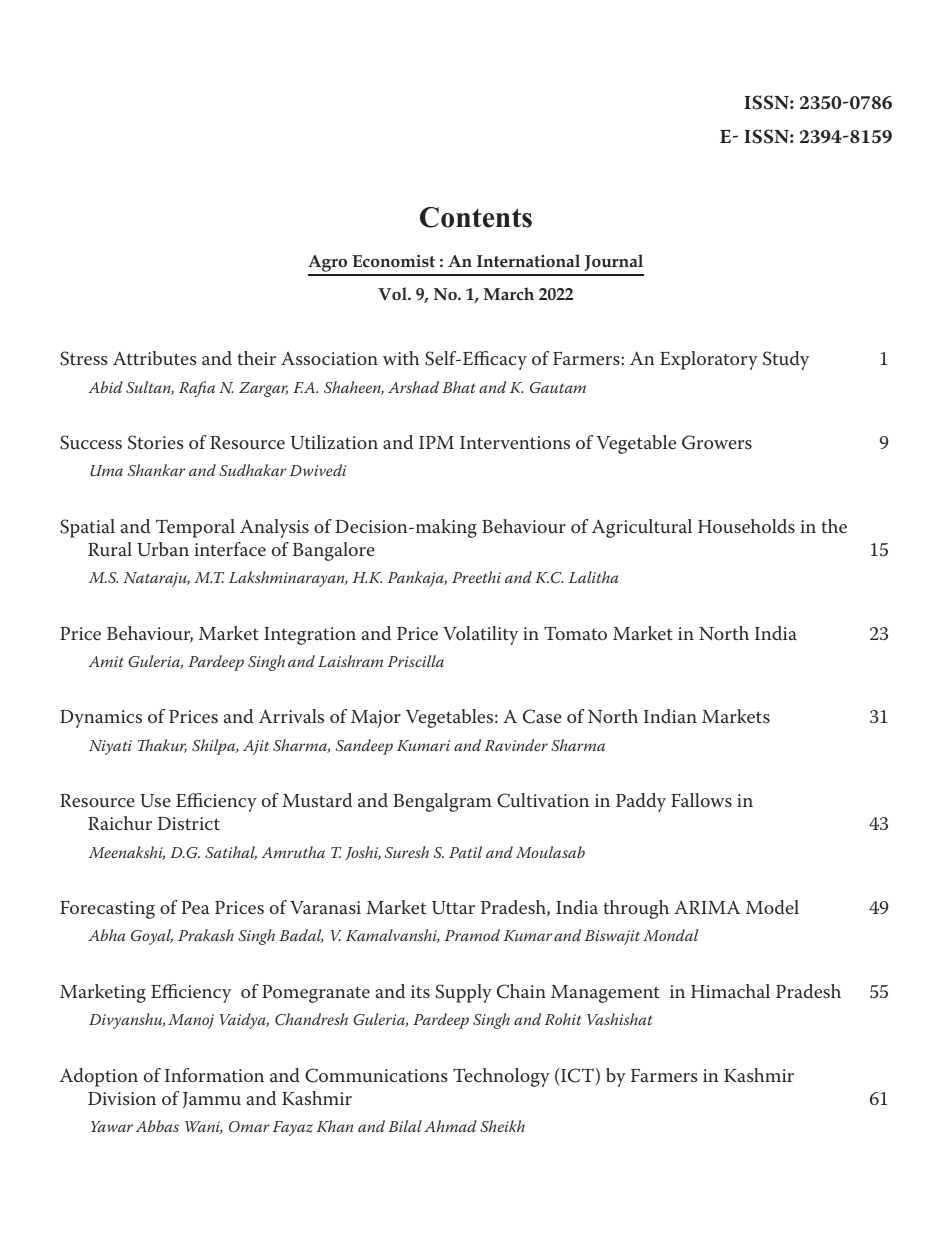 The image size is (952, 1250). What do you see at coordinates (393, 261) in the screenshot?
I see `Economist` at bounding box center [393, 261].
